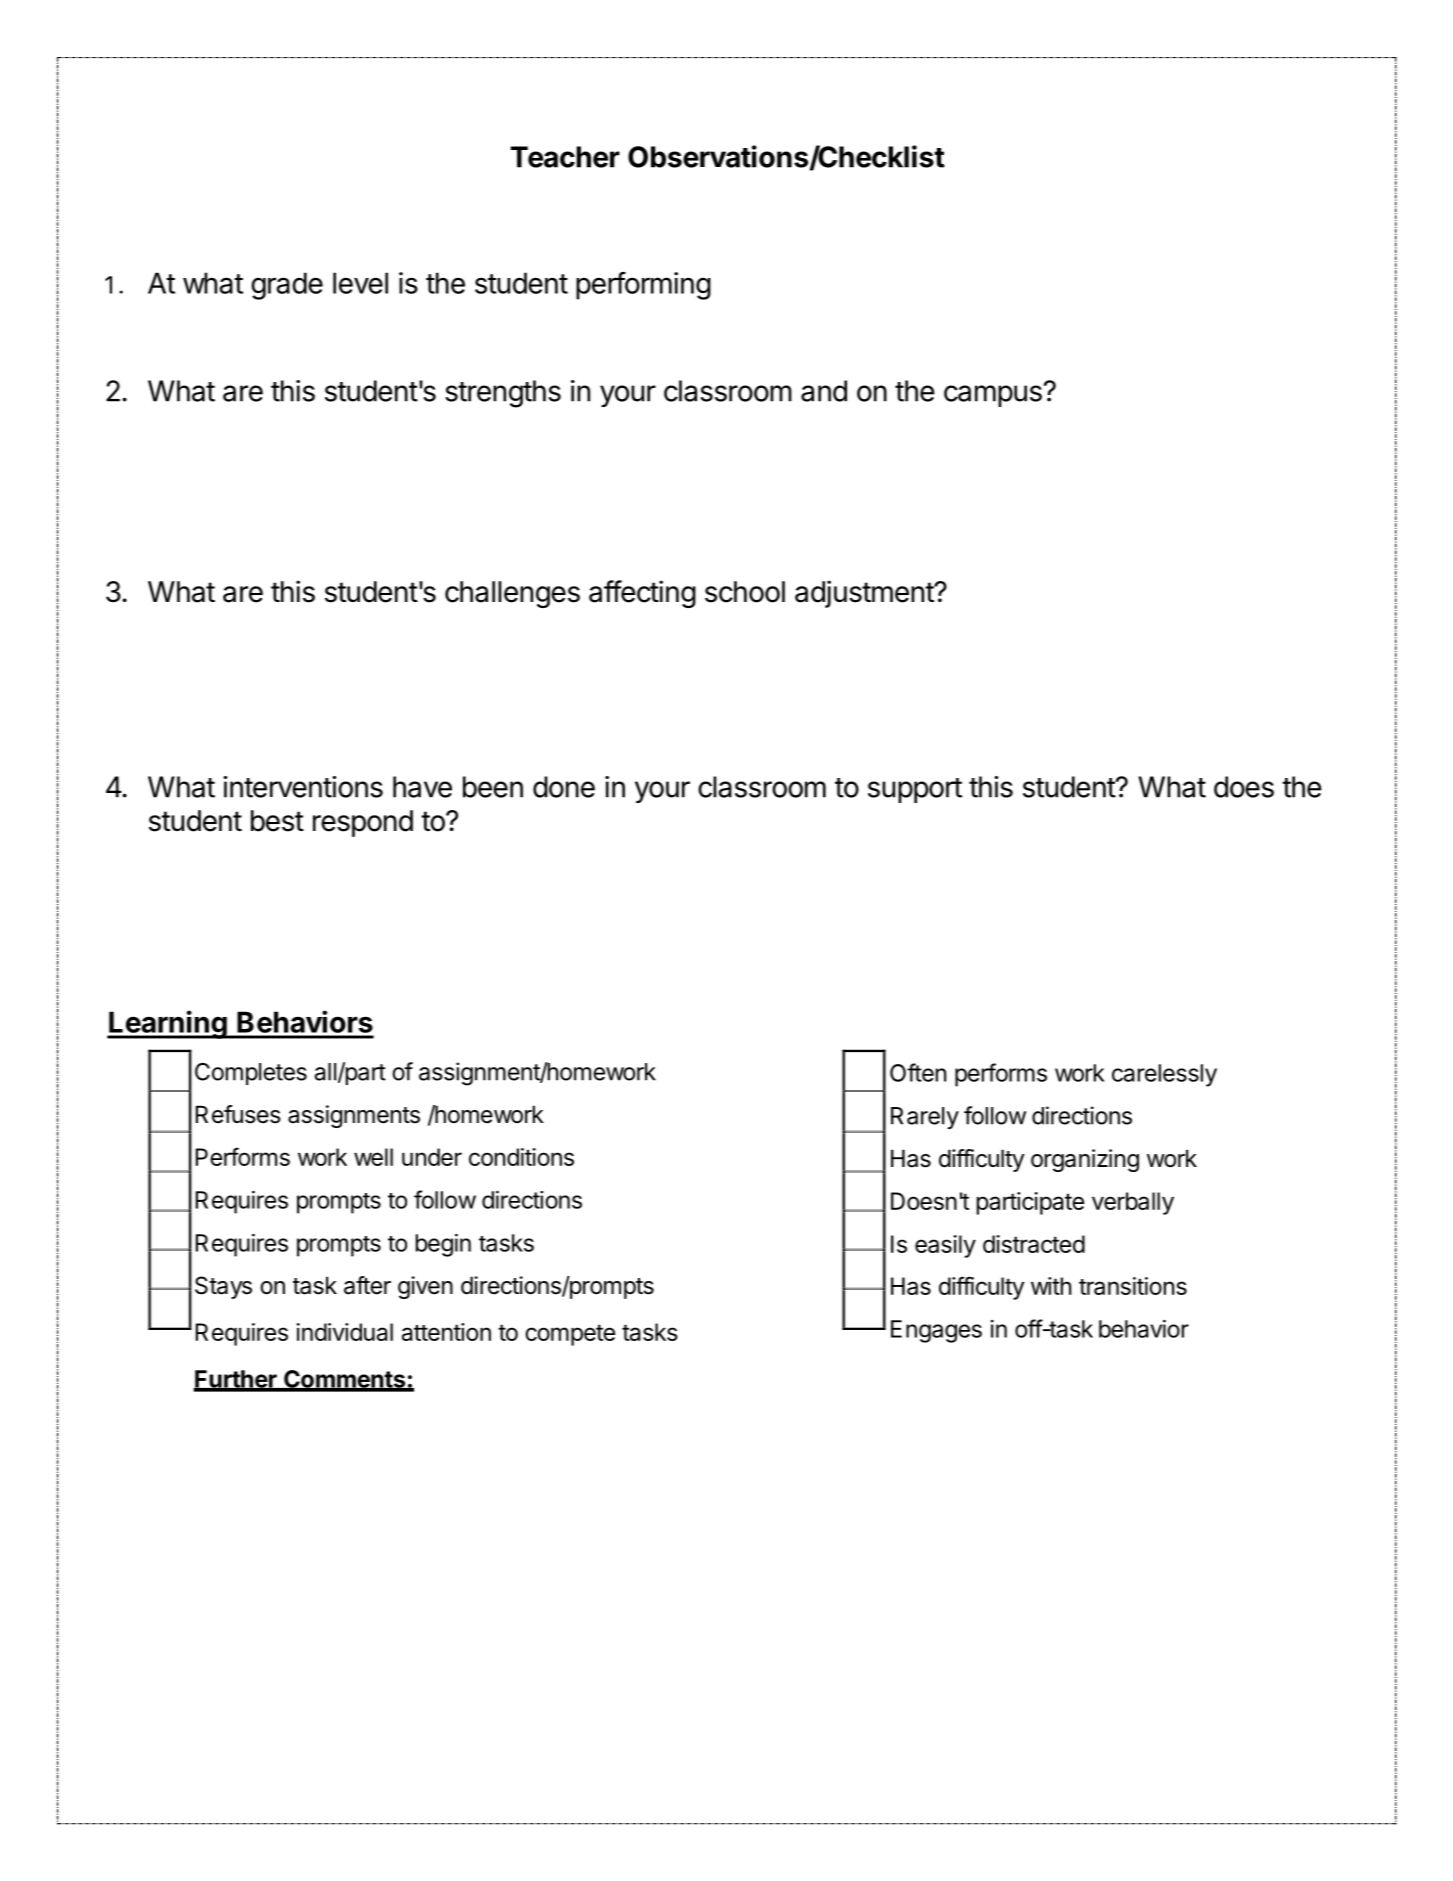  What do you see at coordinates (287, 286) in the page?
I see `grade` at bounding box center [287, 286].
